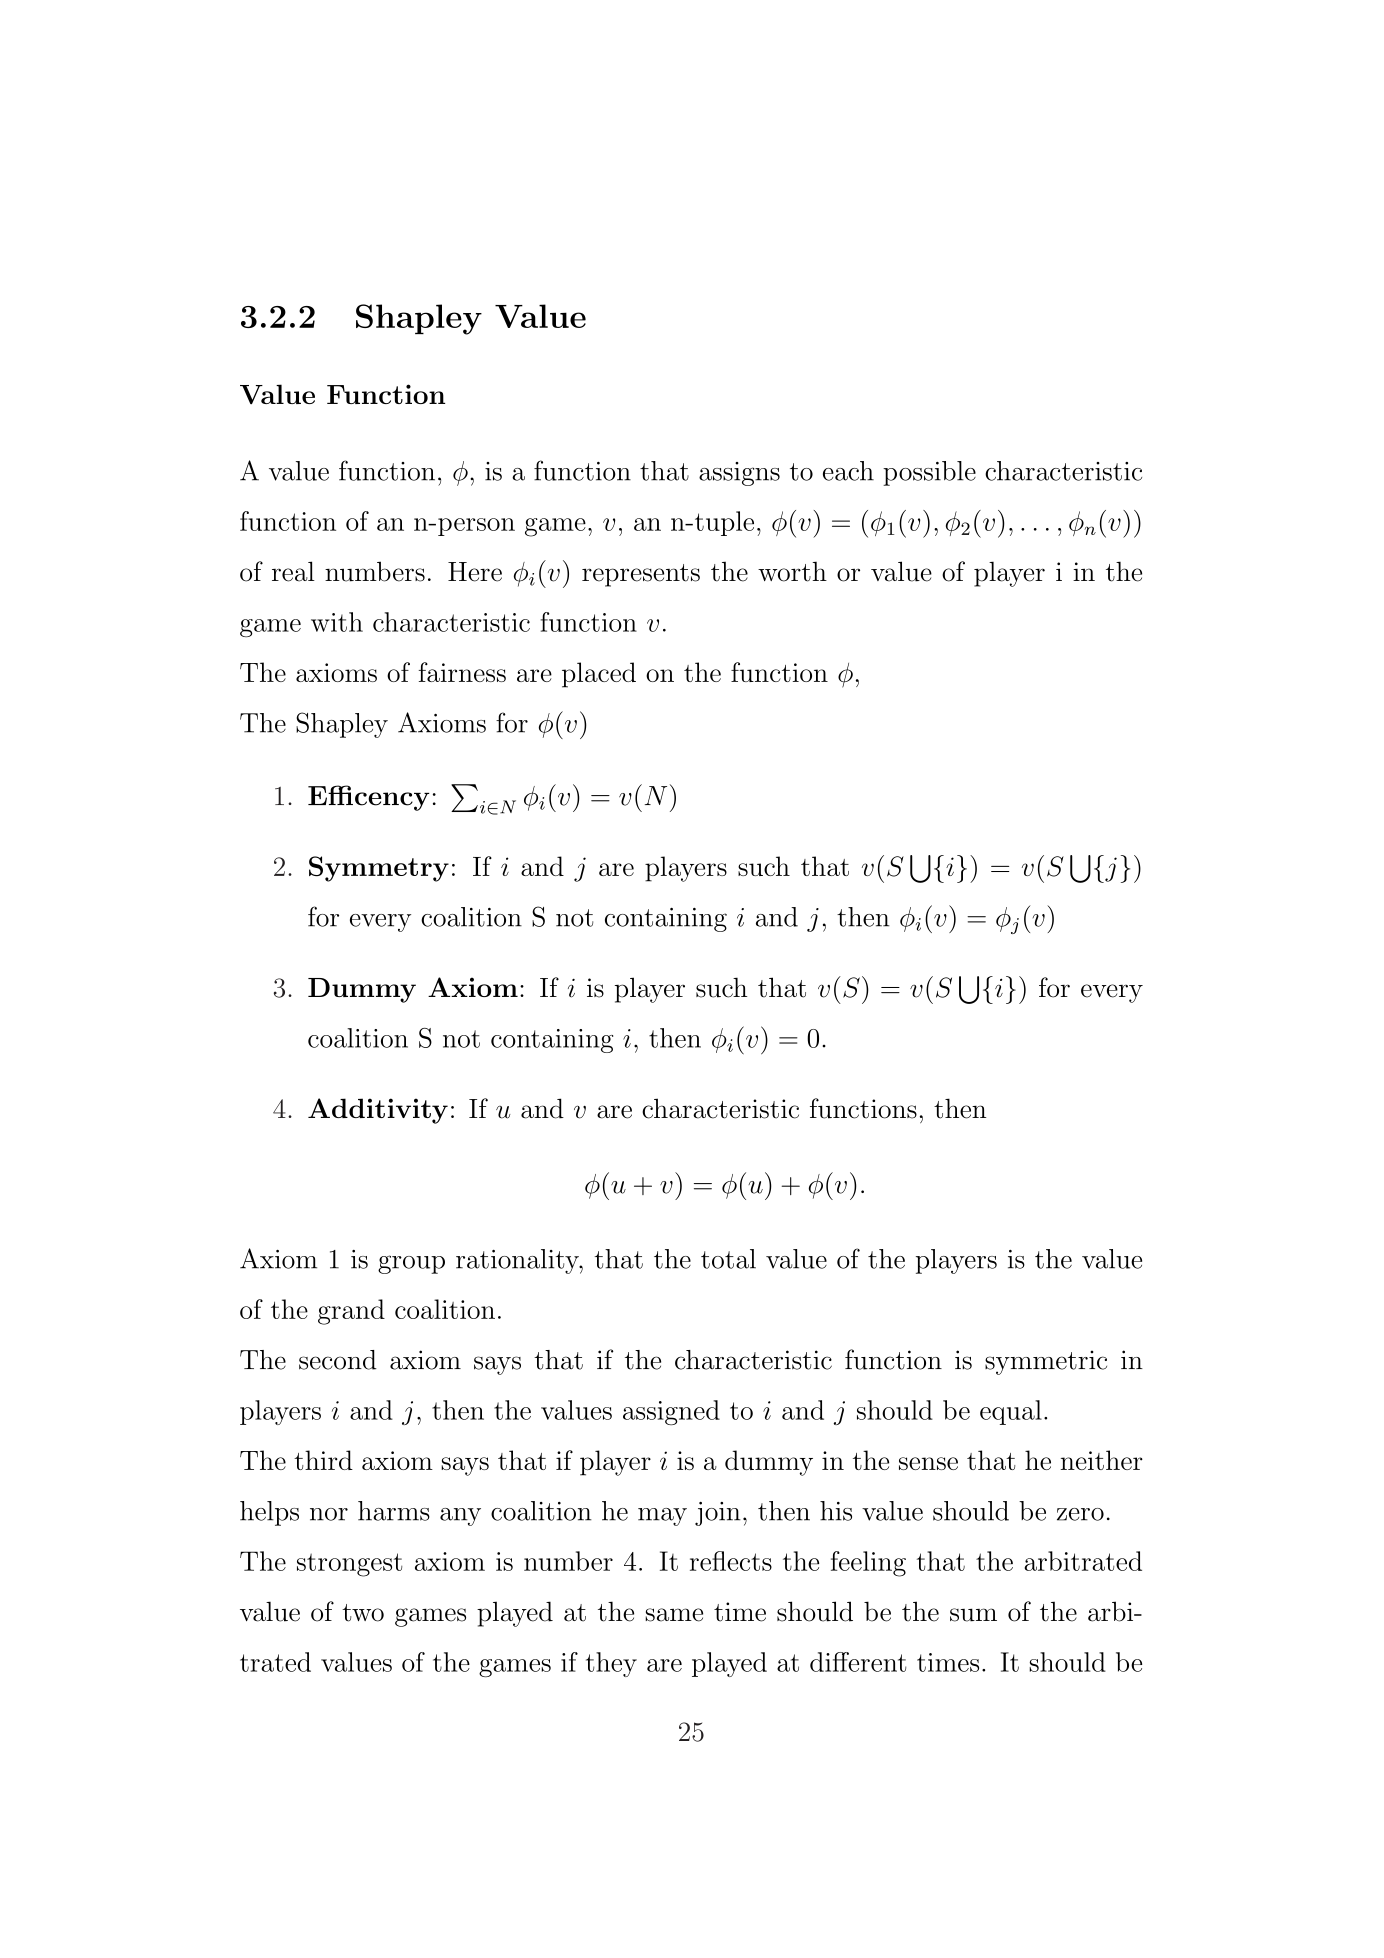 Image resolution: width=1384 pixels, height=1958 pixels. What do you see at coordinates (929, 473) in the screenshot?
I see `possible` at bounding box center [929, 473].
